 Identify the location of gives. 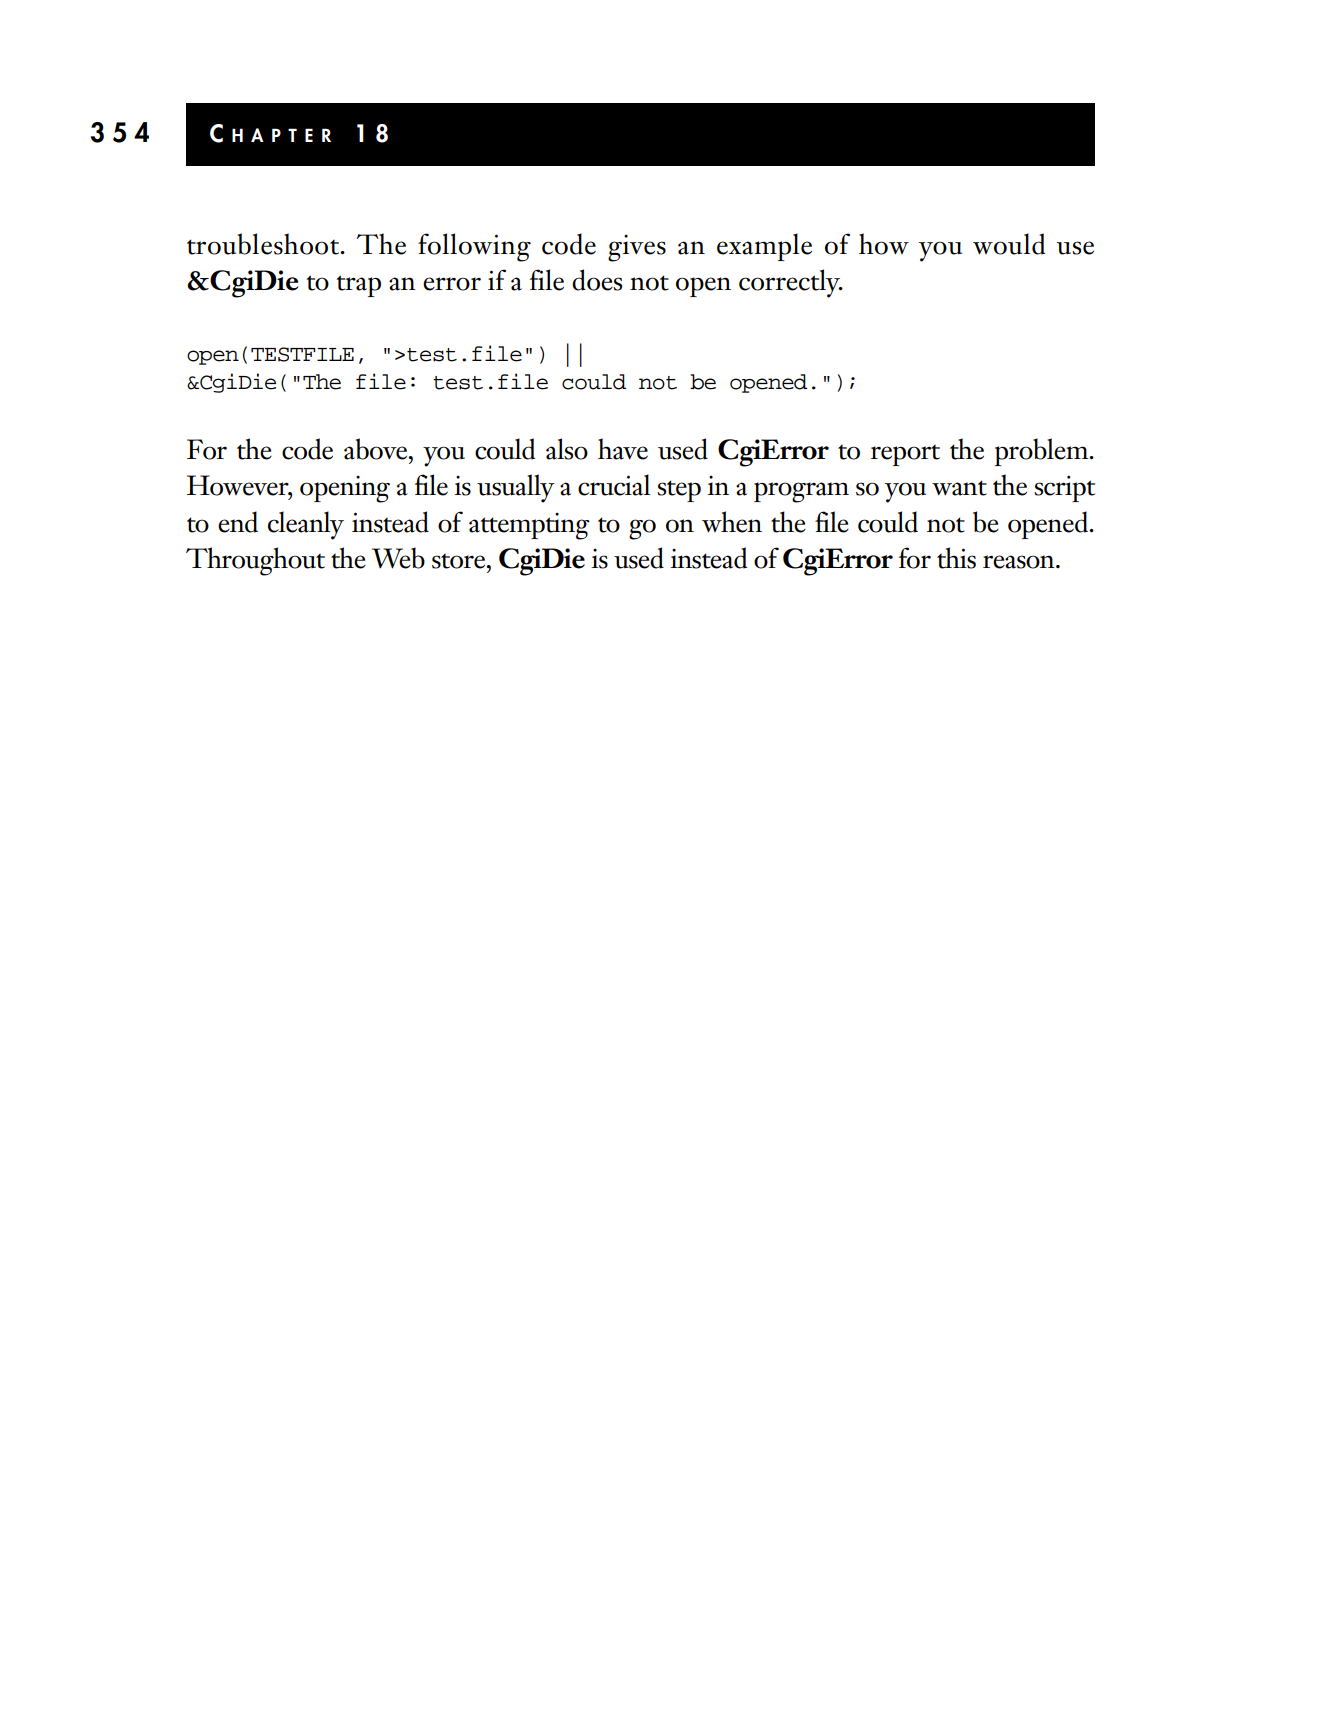
(637, 248).
